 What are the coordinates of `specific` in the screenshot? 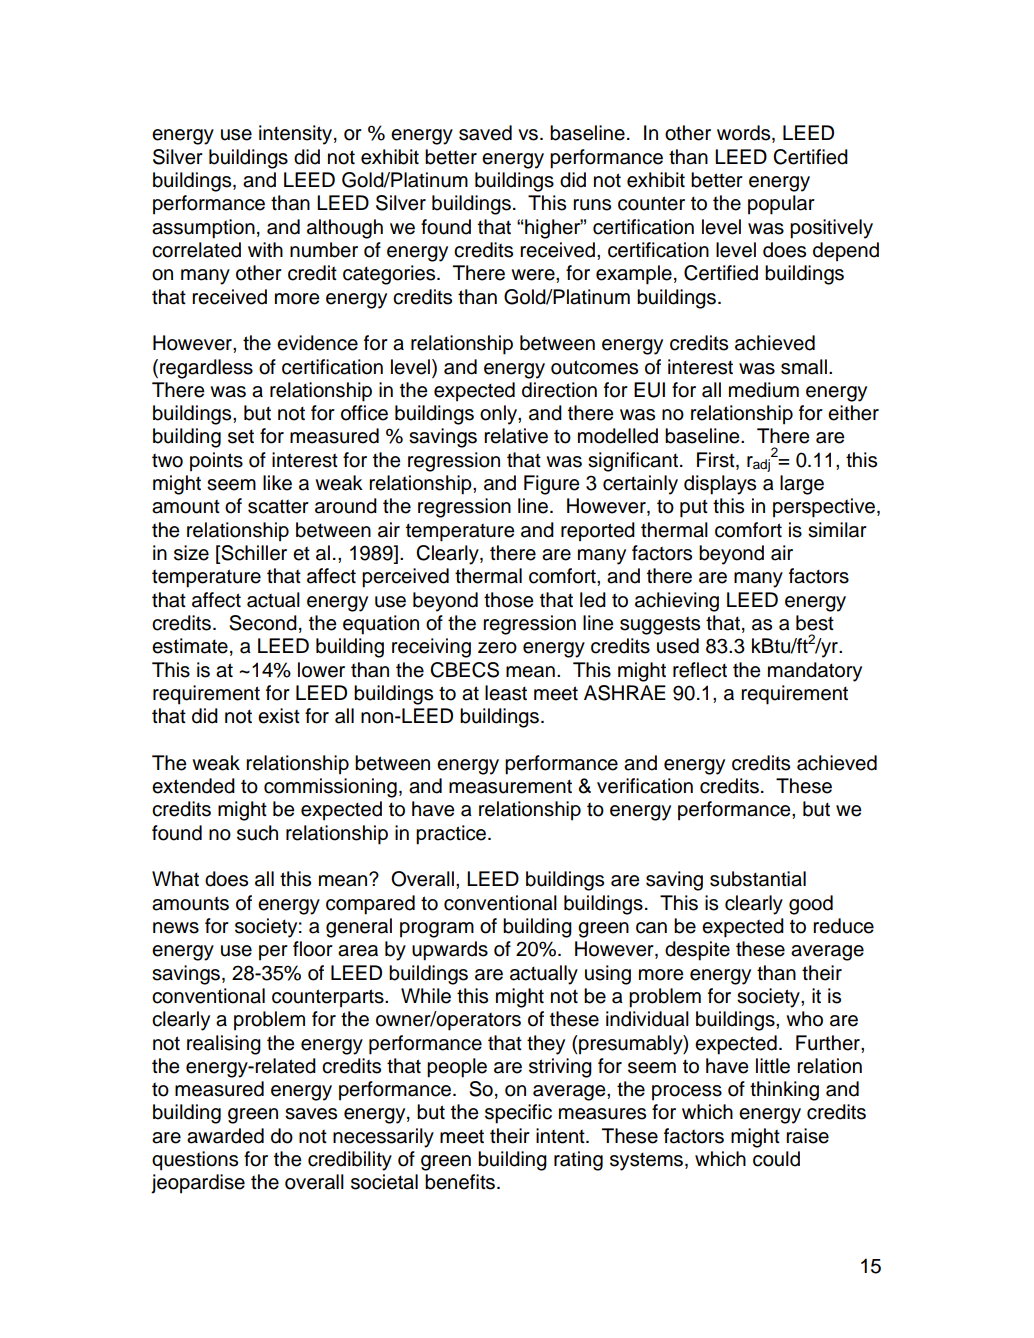 It's located at (518, 1114).
